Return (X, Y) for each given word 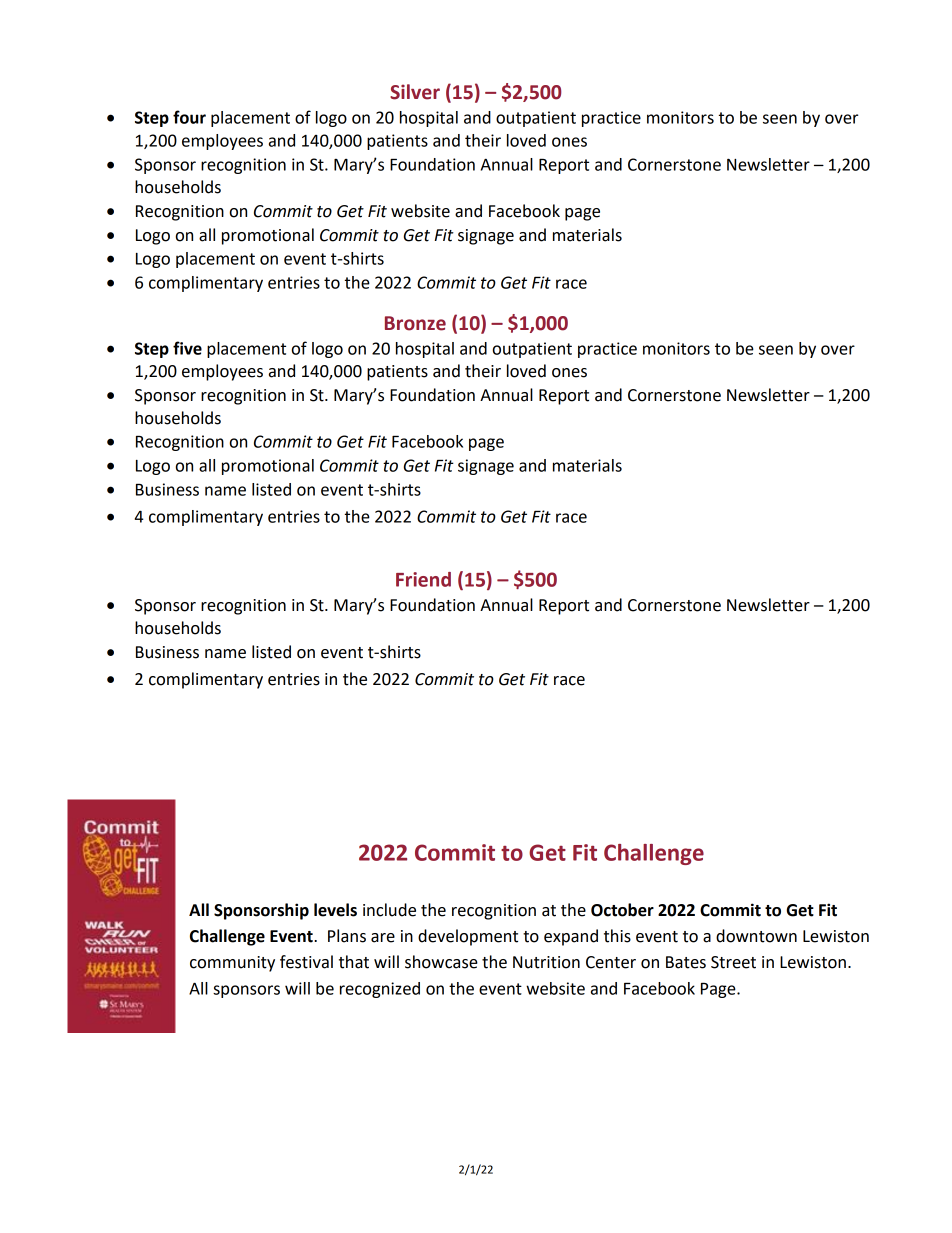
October (622, 910)
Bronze (415, 323)
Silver (415, 92)
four (189, 117)
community (232, 964)
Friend (423, 579)
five (187, 348)
